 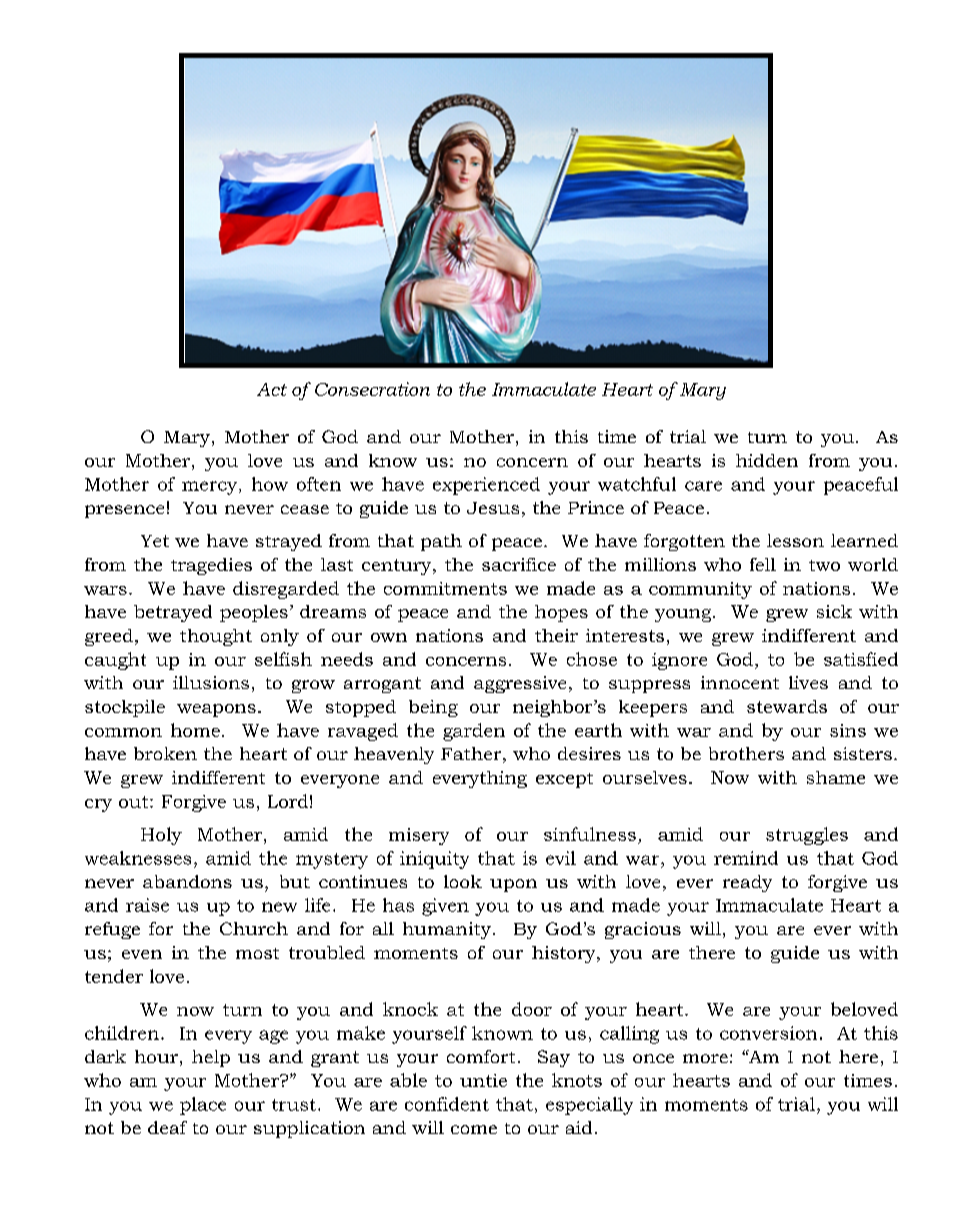 What do you see at coordinates (705, 1058) in the screenshot?
I see `more` at bounding box center [705, 1058].
